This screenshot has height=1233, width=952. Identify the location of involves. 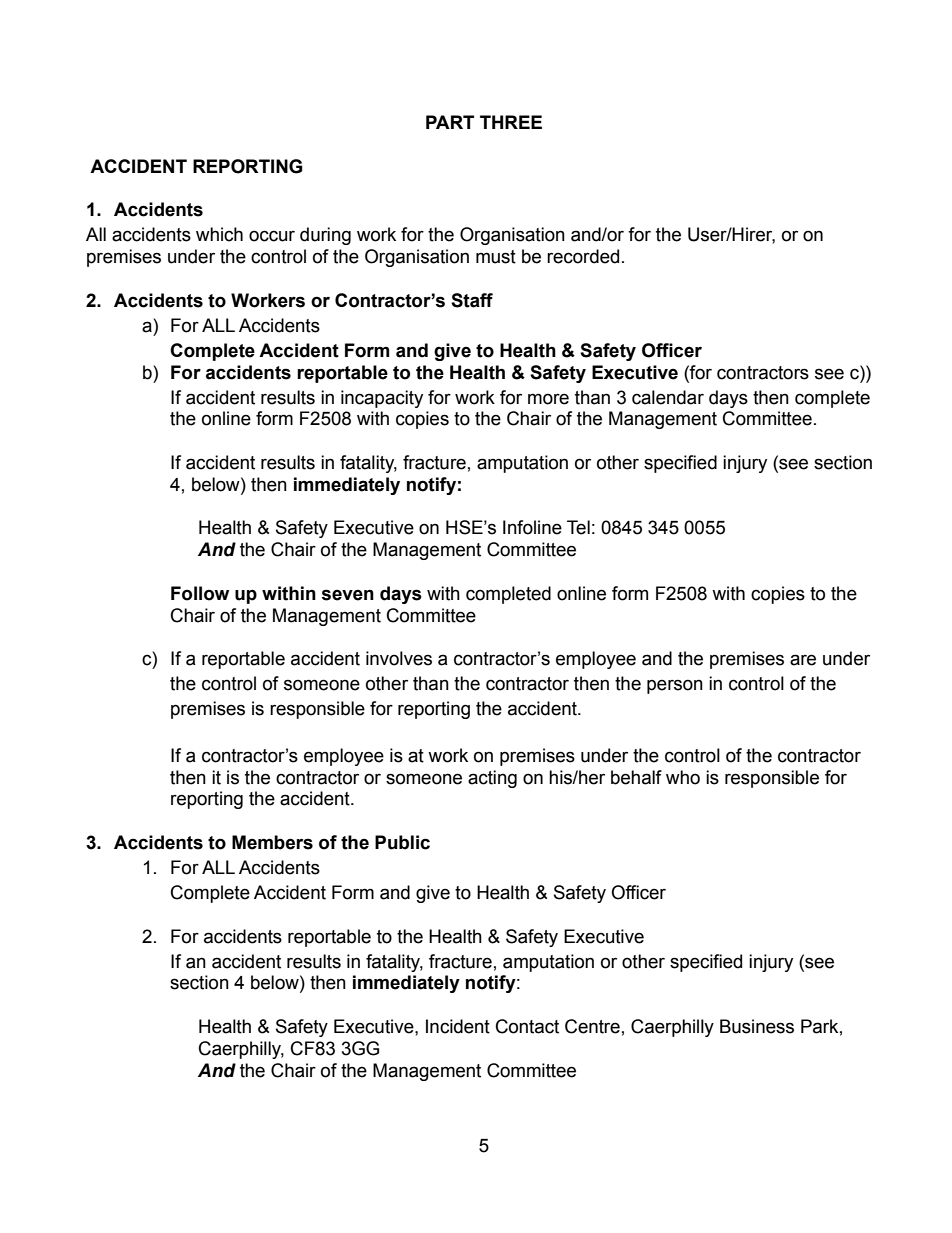
(399, 658).
